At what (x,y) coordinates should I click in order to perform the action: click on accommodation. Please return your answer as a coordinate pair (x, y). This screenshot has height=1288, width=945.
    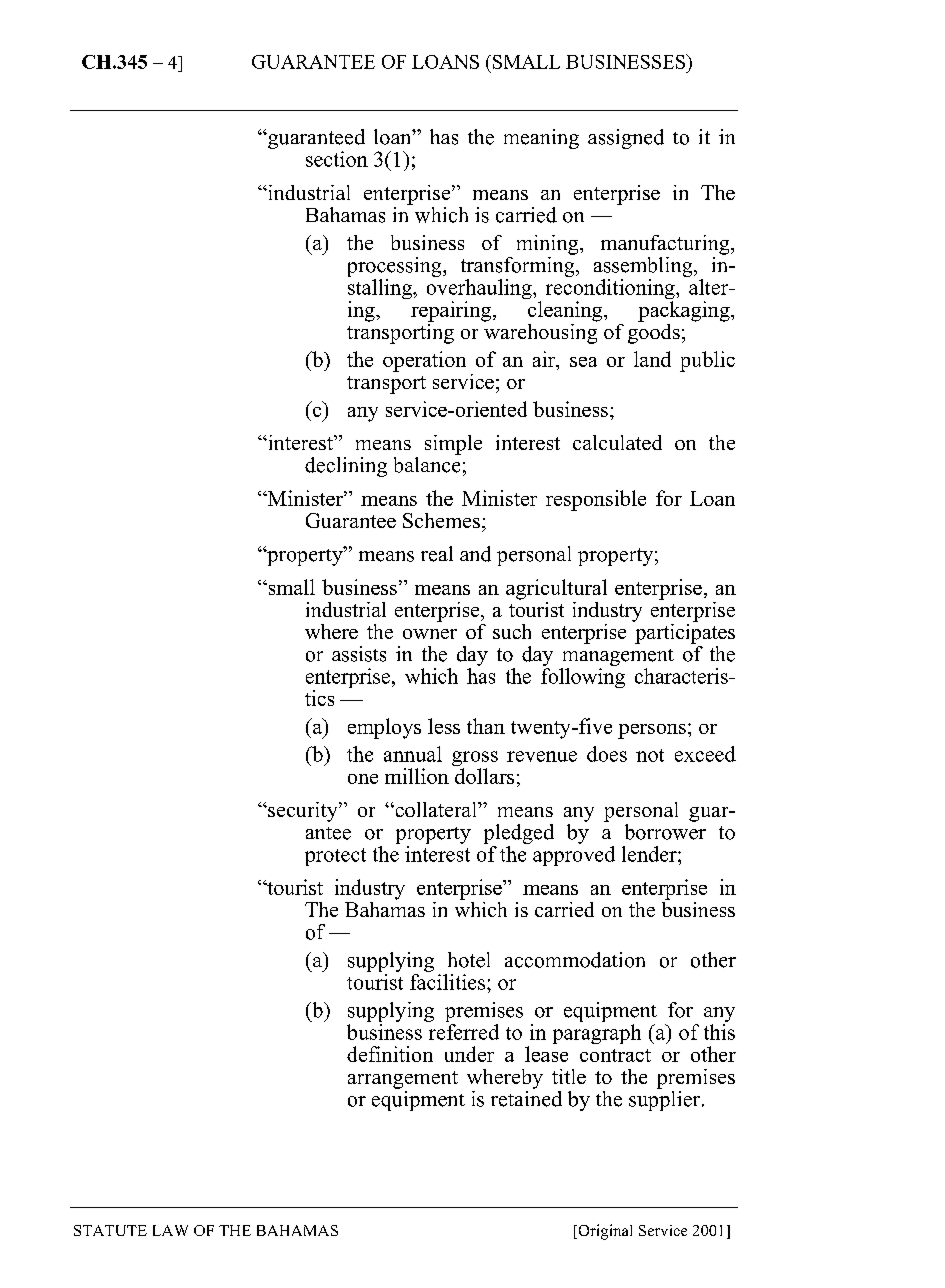
    Looking at the image, I should click on (575, 960).
